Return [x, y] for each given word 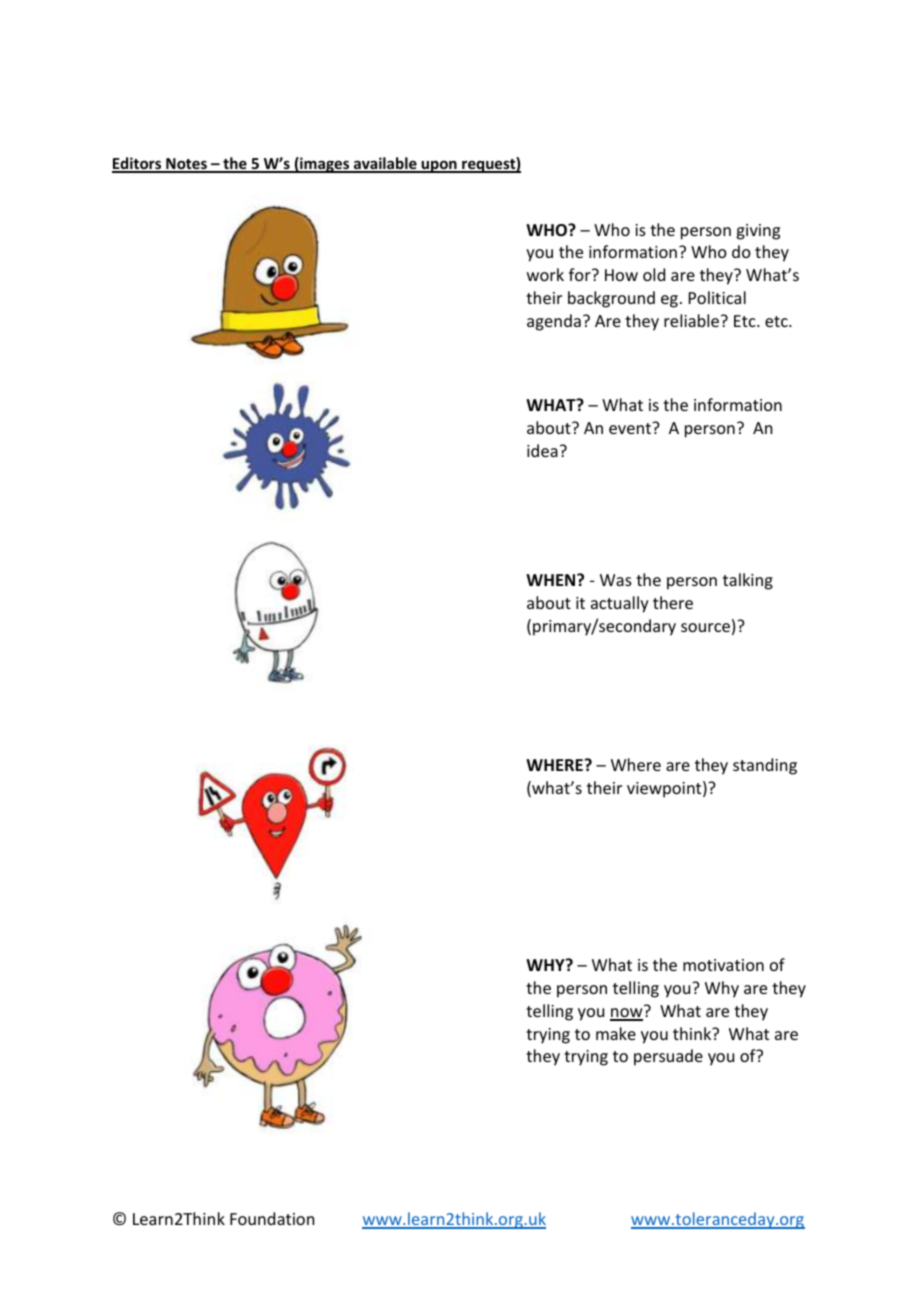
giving [758, 232]
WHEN [552, 580]
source [705, 627]
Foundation [272, 1218]
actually [620, 604]
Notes [186, 165]
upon [439, 166]
